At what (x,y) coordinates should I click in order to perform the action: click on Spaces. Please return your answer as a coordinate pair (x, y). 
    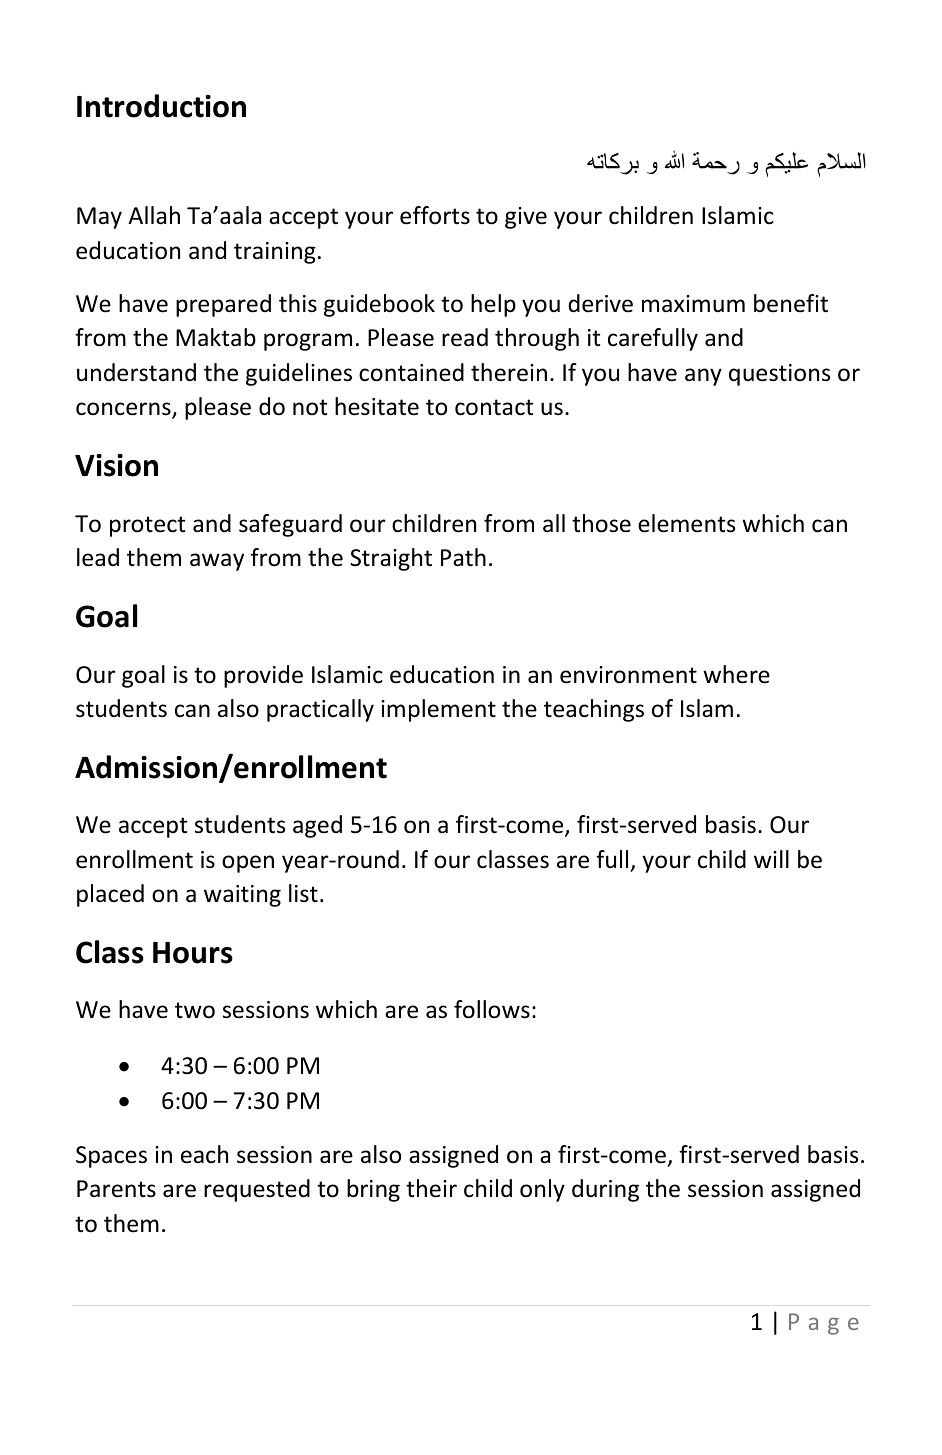
    Looking at the image, I should click on (111, 1157).
